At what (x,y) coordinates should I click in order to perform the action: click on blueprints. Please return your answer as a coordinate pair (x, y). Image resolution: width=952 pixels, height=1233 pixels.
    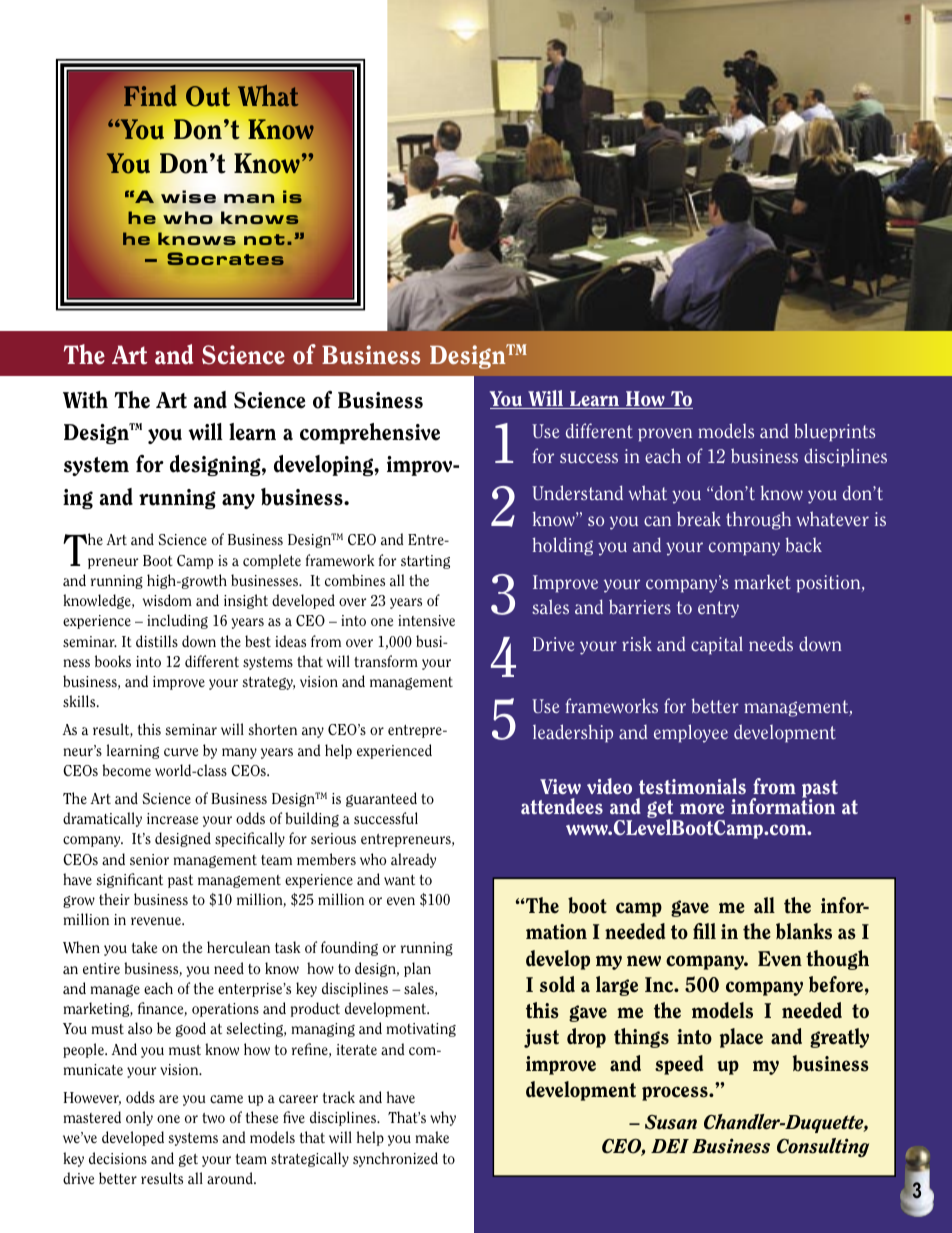
    Looking at the image, I should click on (834, 432).
